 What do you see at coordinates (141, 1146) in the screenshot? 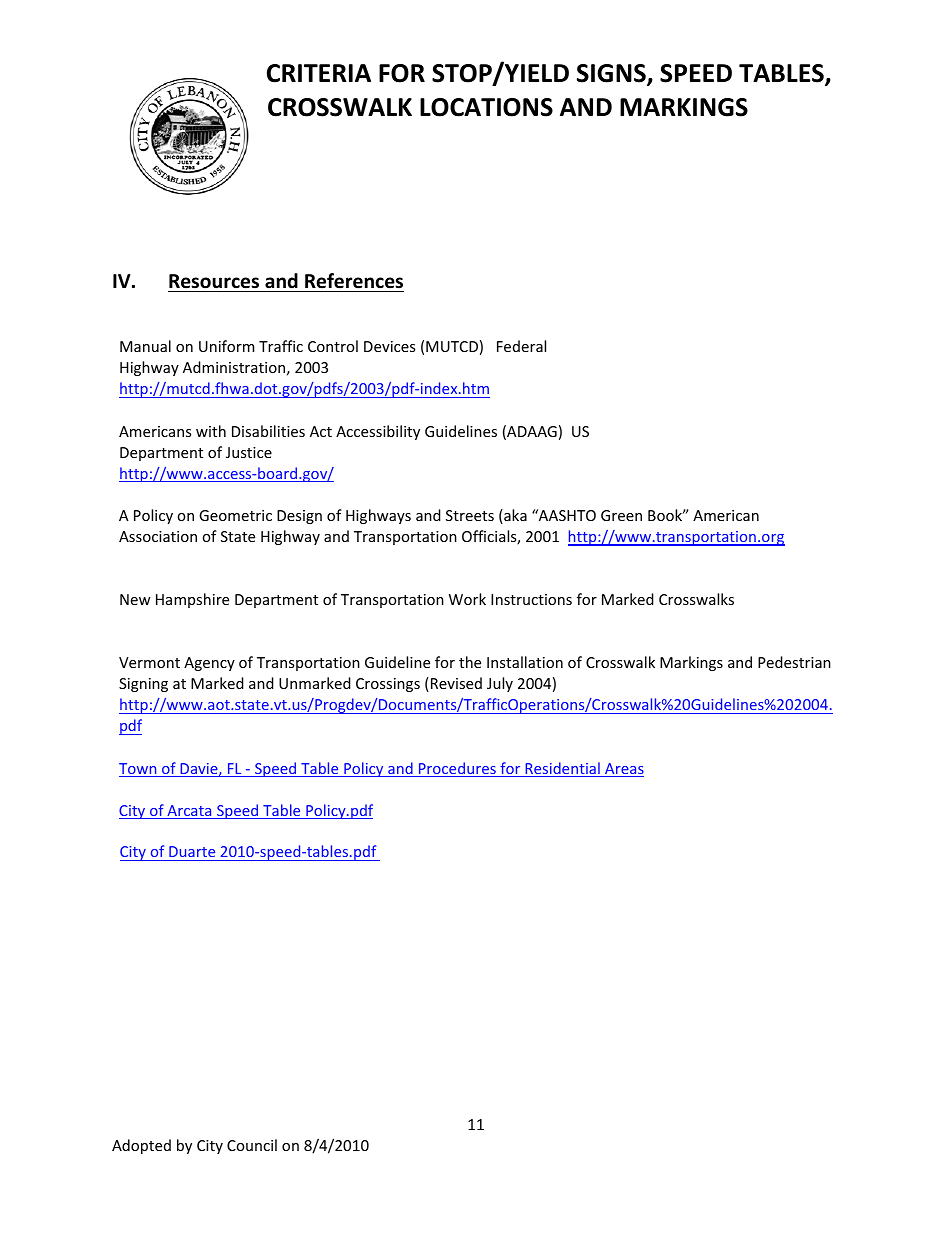
I see `Adopted` at bounding box center [141, 1146].
